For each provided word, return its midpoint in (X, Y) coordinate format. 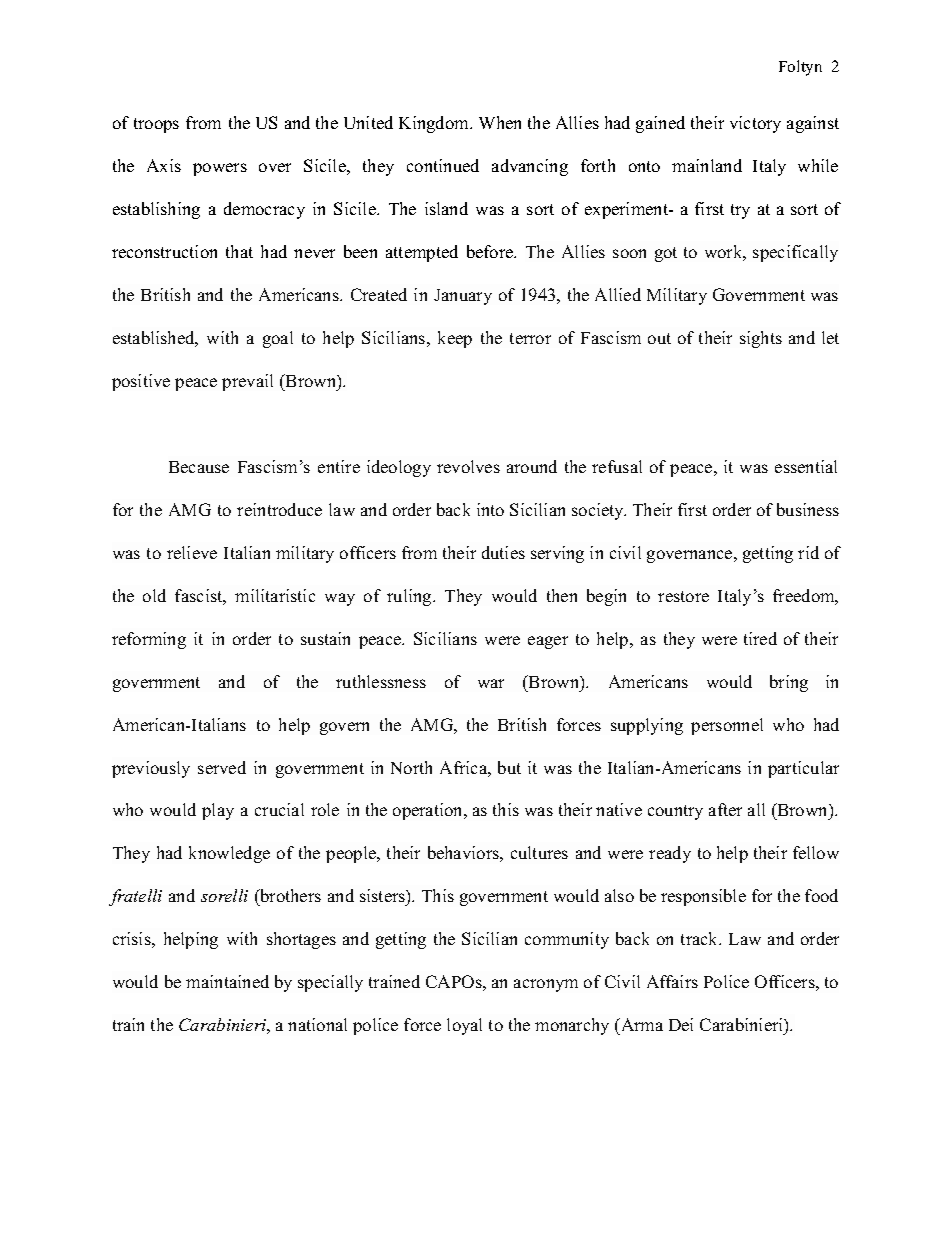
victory (755, 124)
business (808, 509)
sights (761, 339)
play (218, 811)
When (500, 122)
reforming (149, 640)
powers (220, 169)
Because (199, 467)
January (463, 297)
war (491, 683)
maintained (227, 981)
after (725, 809)
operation (429, 811)
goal (278, 339)
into (490, 509)
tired (760, 638)
